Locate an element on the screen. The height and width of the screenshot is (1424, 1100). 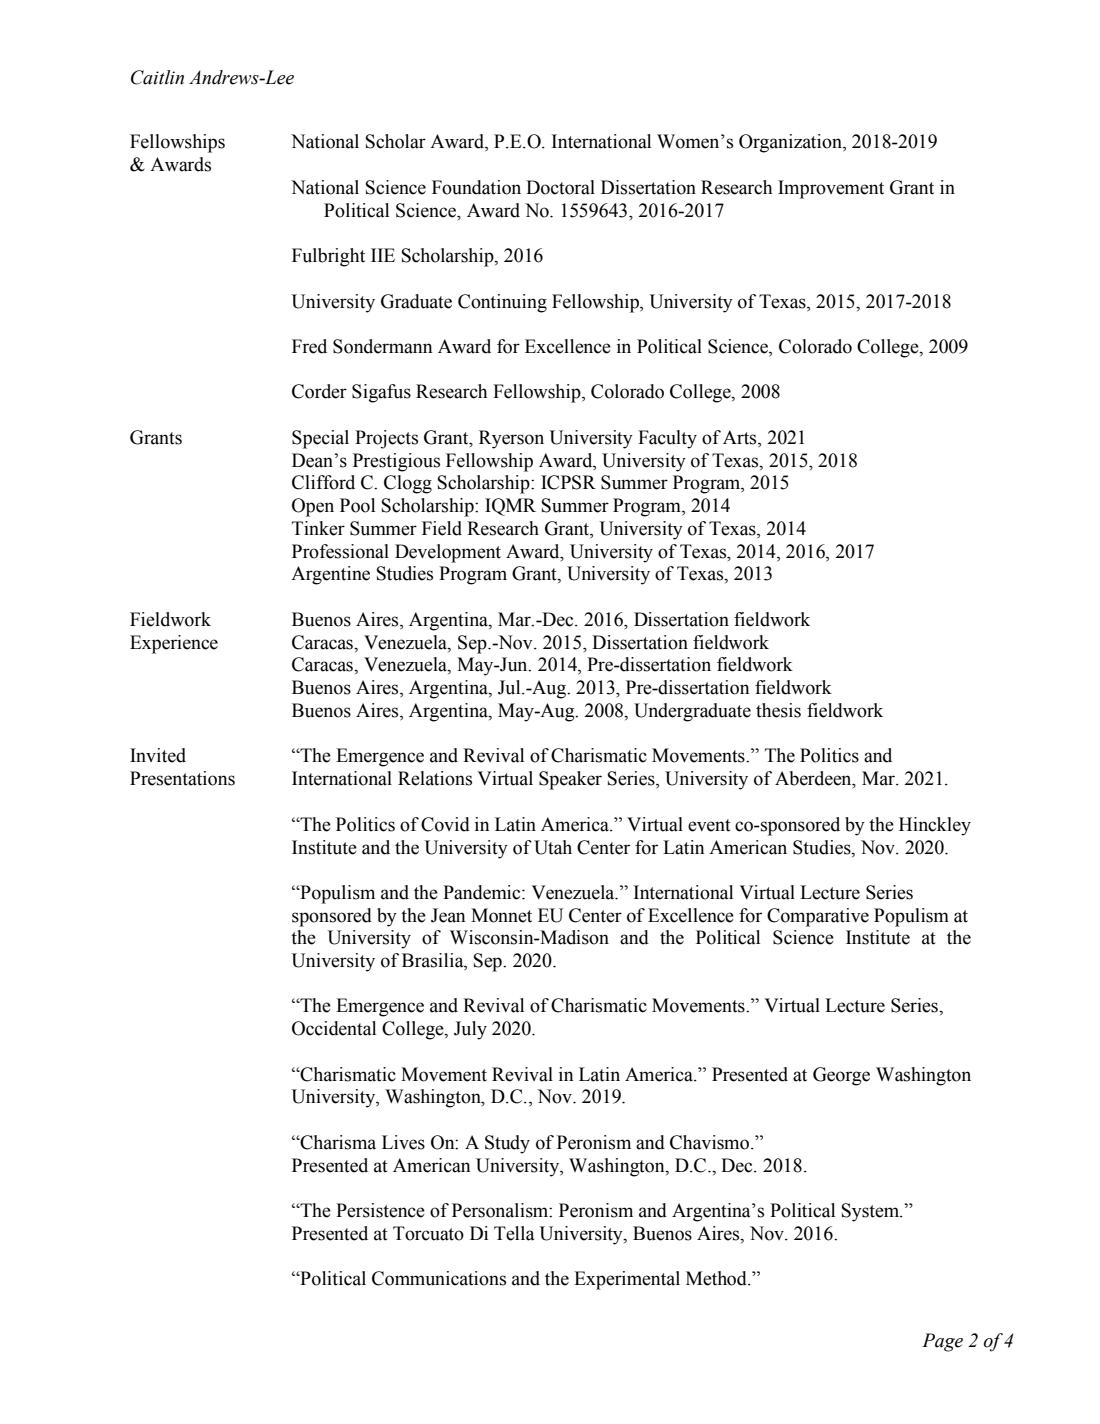
Utah is located at coordinates (553, 847).
